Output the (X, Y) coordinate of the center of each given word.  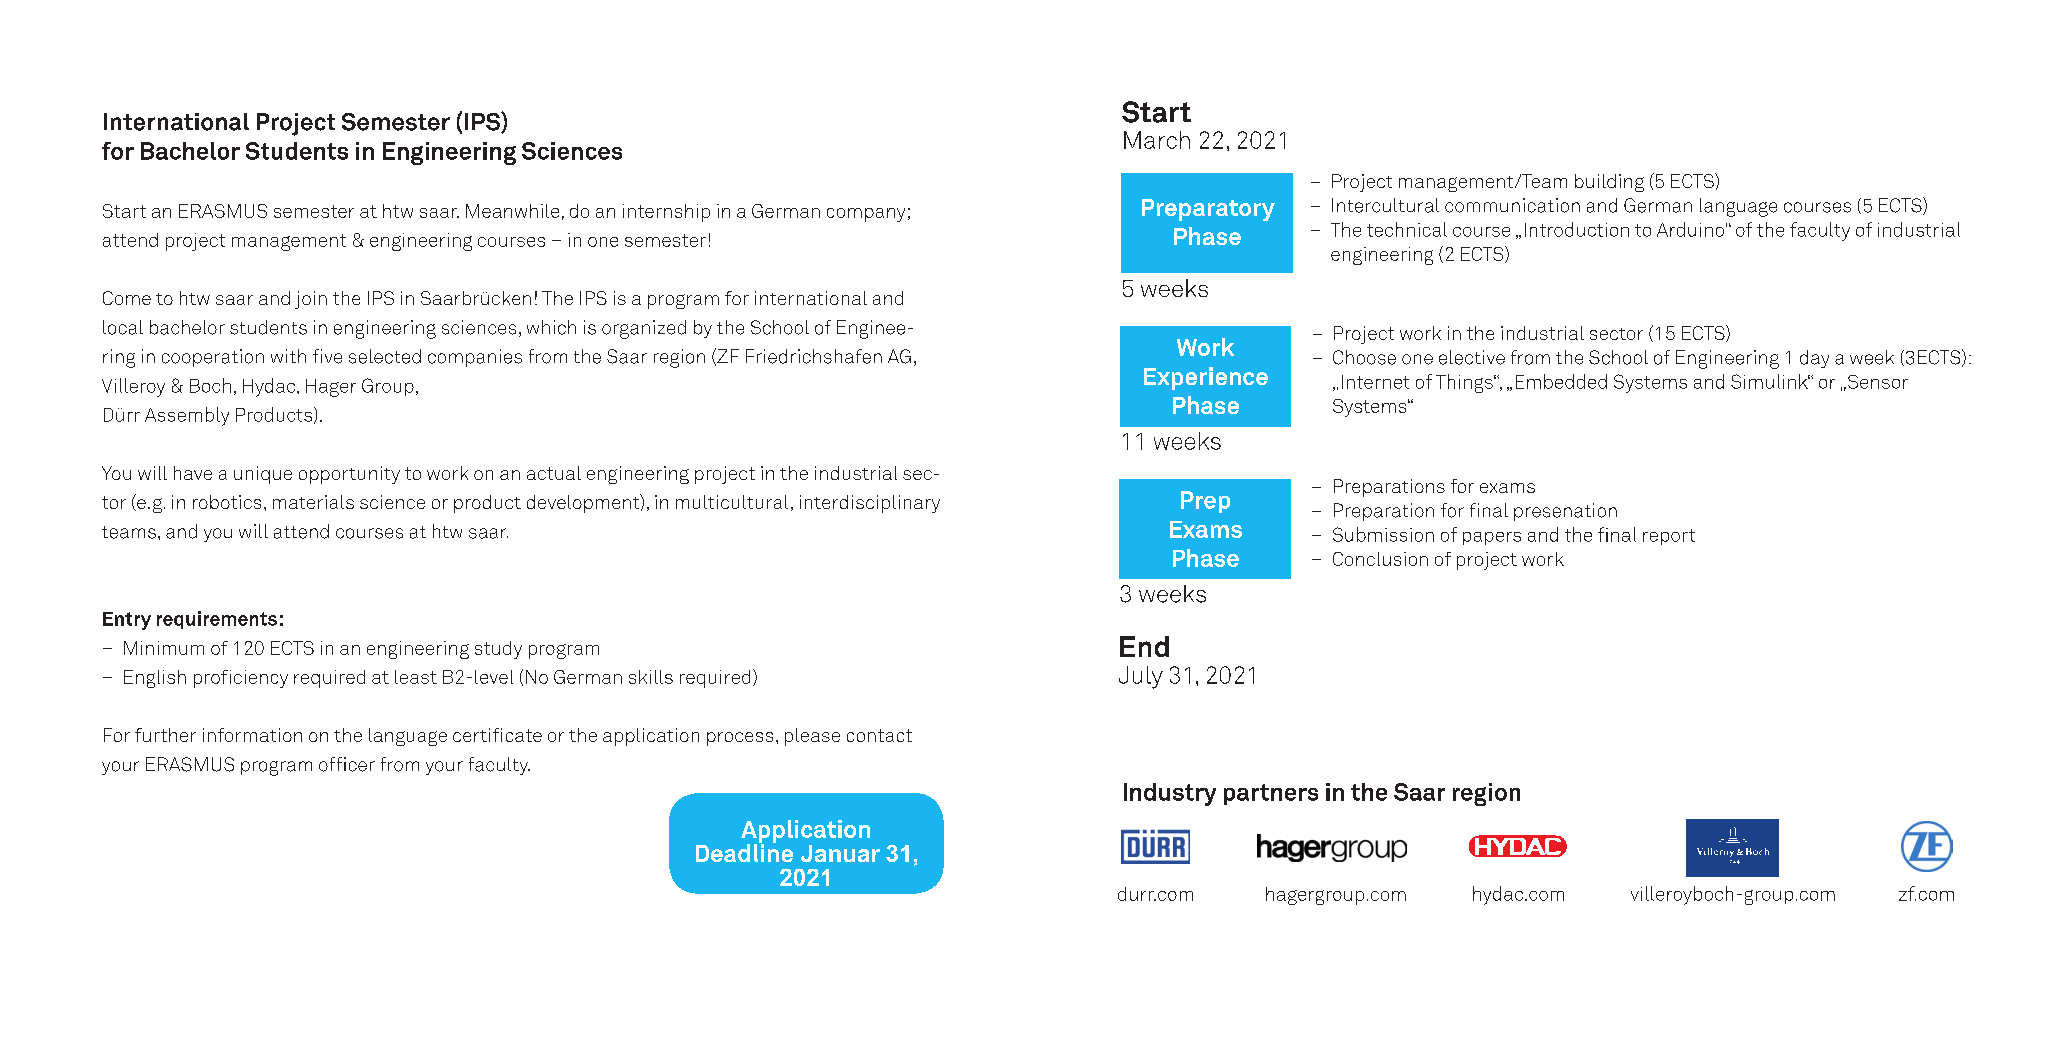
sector (1616, 334)
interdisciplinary (870, 504)
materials (313, 502)
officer (347, 764)
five (327, 356)
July (1141, 677)
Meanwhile (512, 211)
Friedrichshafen (814, 356)
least (416, 677)
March (1157, 140)
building (1609, 183)
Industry (1170, 794)
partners (1271, 794)
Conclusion (1380, 559)
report (1669, 537)
